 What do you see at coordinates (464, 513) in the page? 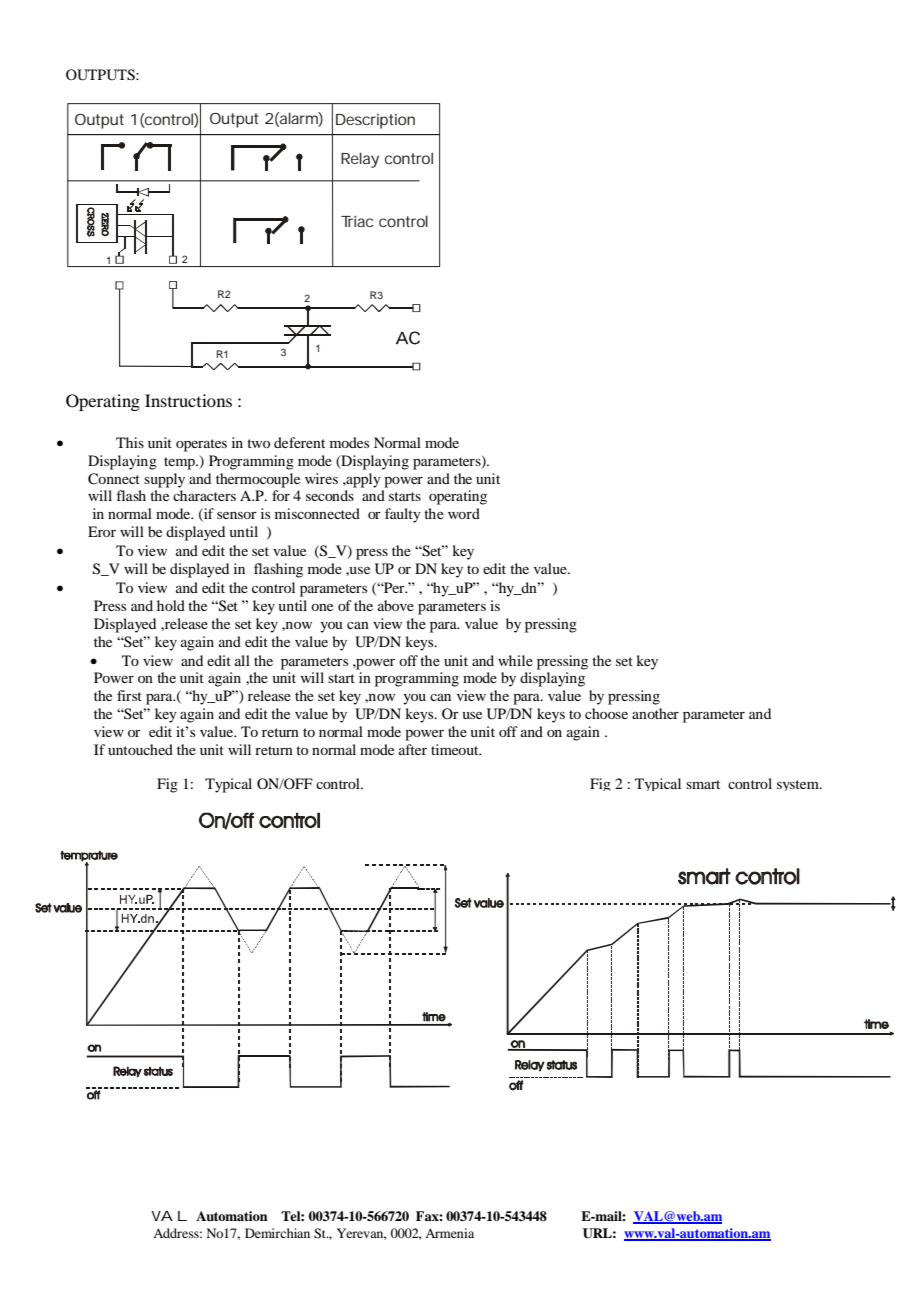
I see `word` at bounding box center [464, 513].
